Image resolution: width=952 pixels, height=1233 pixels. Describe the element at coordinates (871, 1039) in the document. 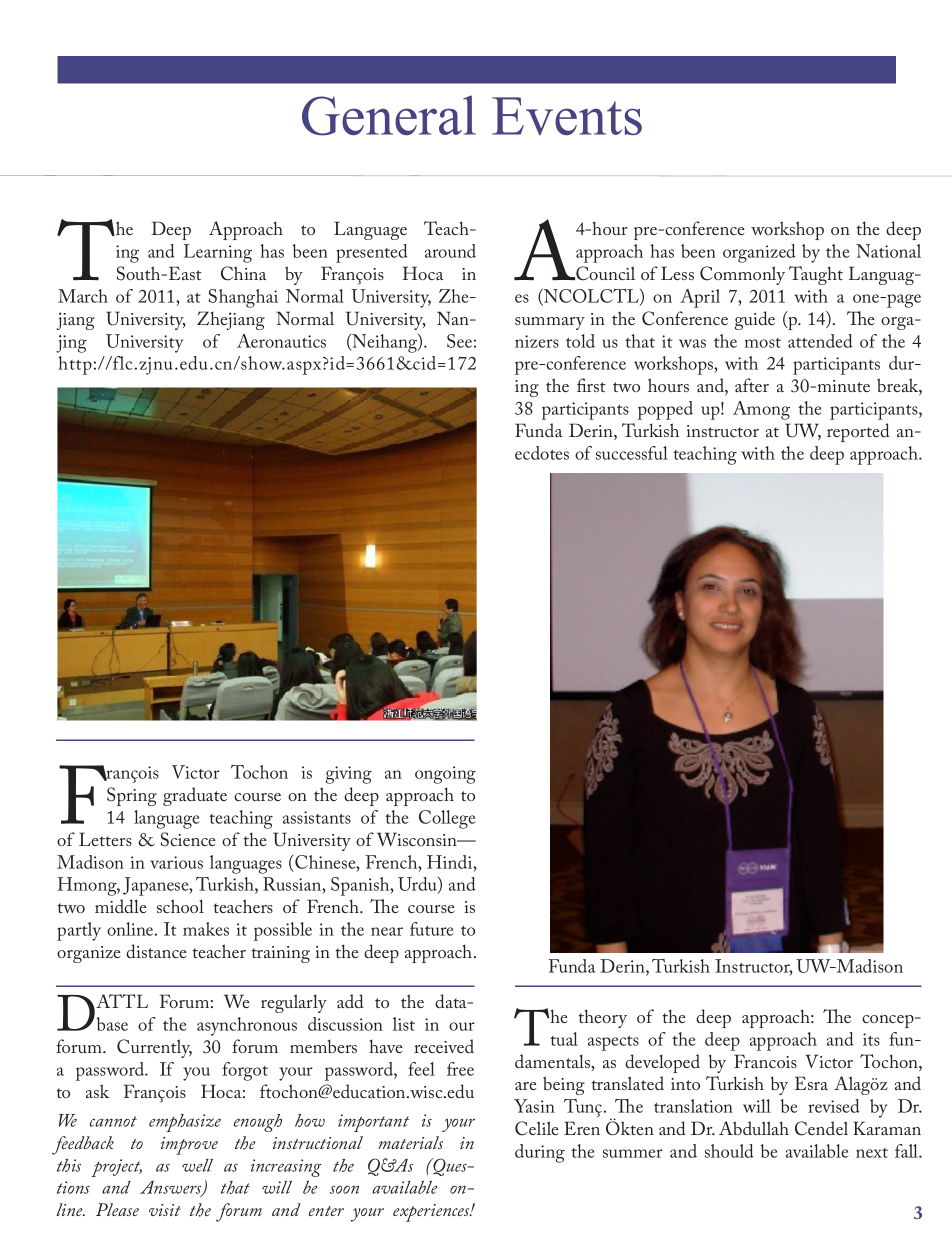

I see `its` at that location.
